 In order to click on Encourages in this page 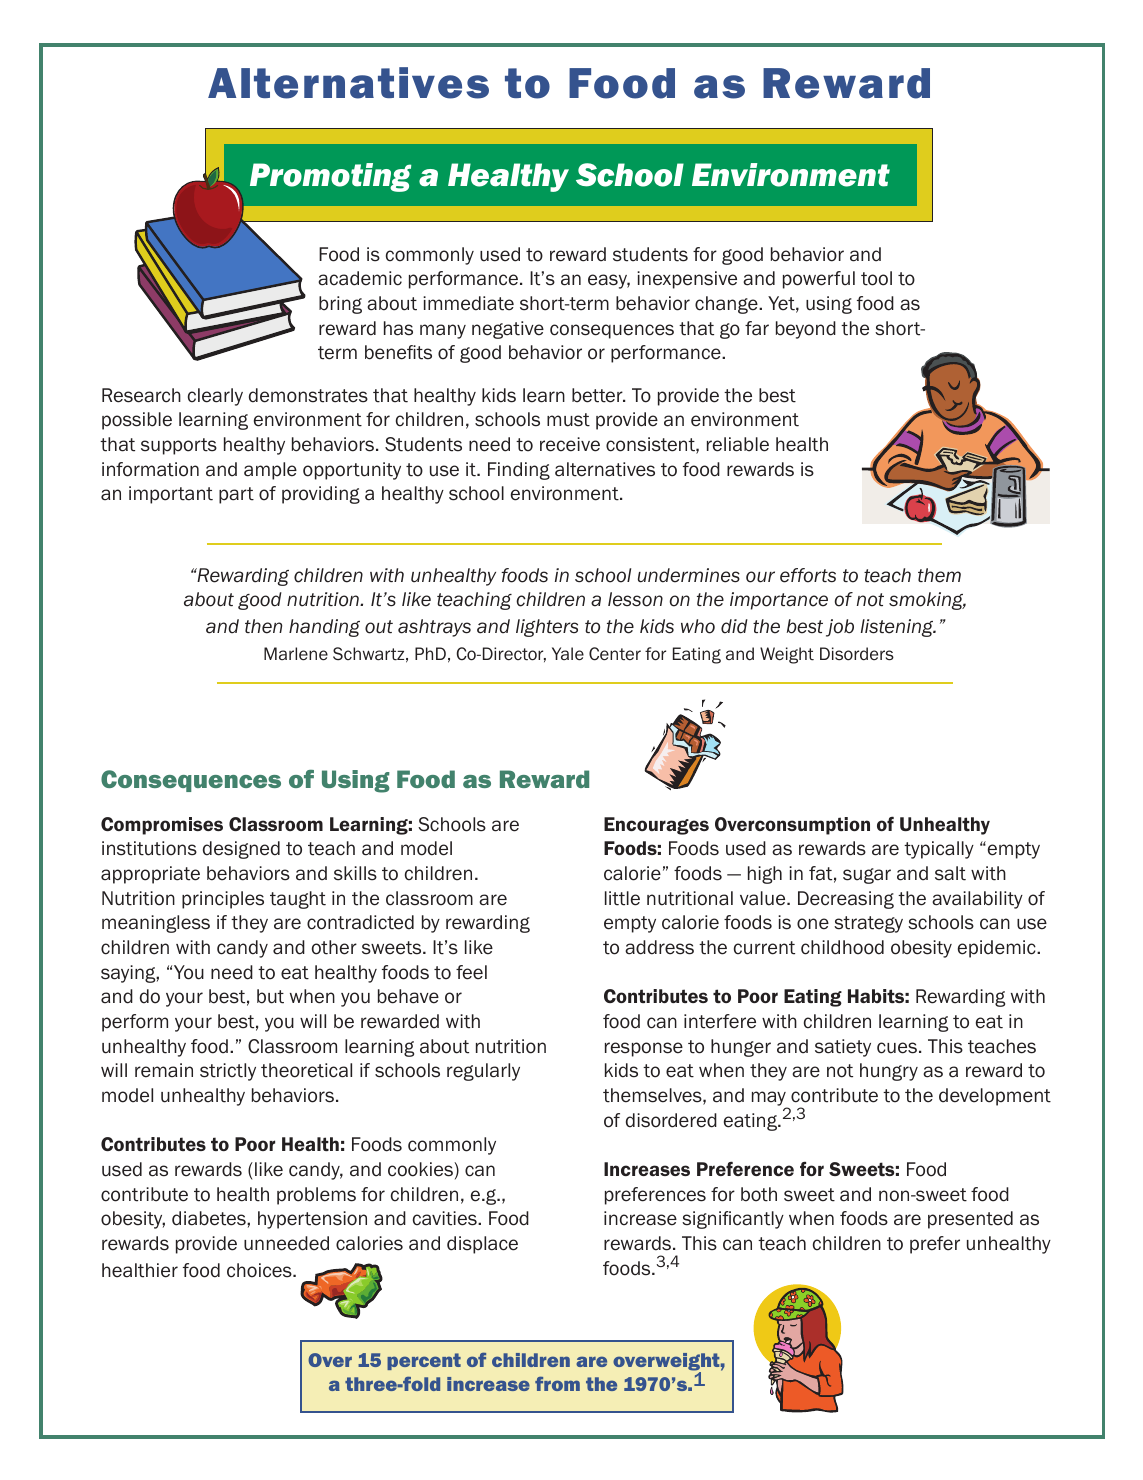, I will do `click(656, 826)`.
